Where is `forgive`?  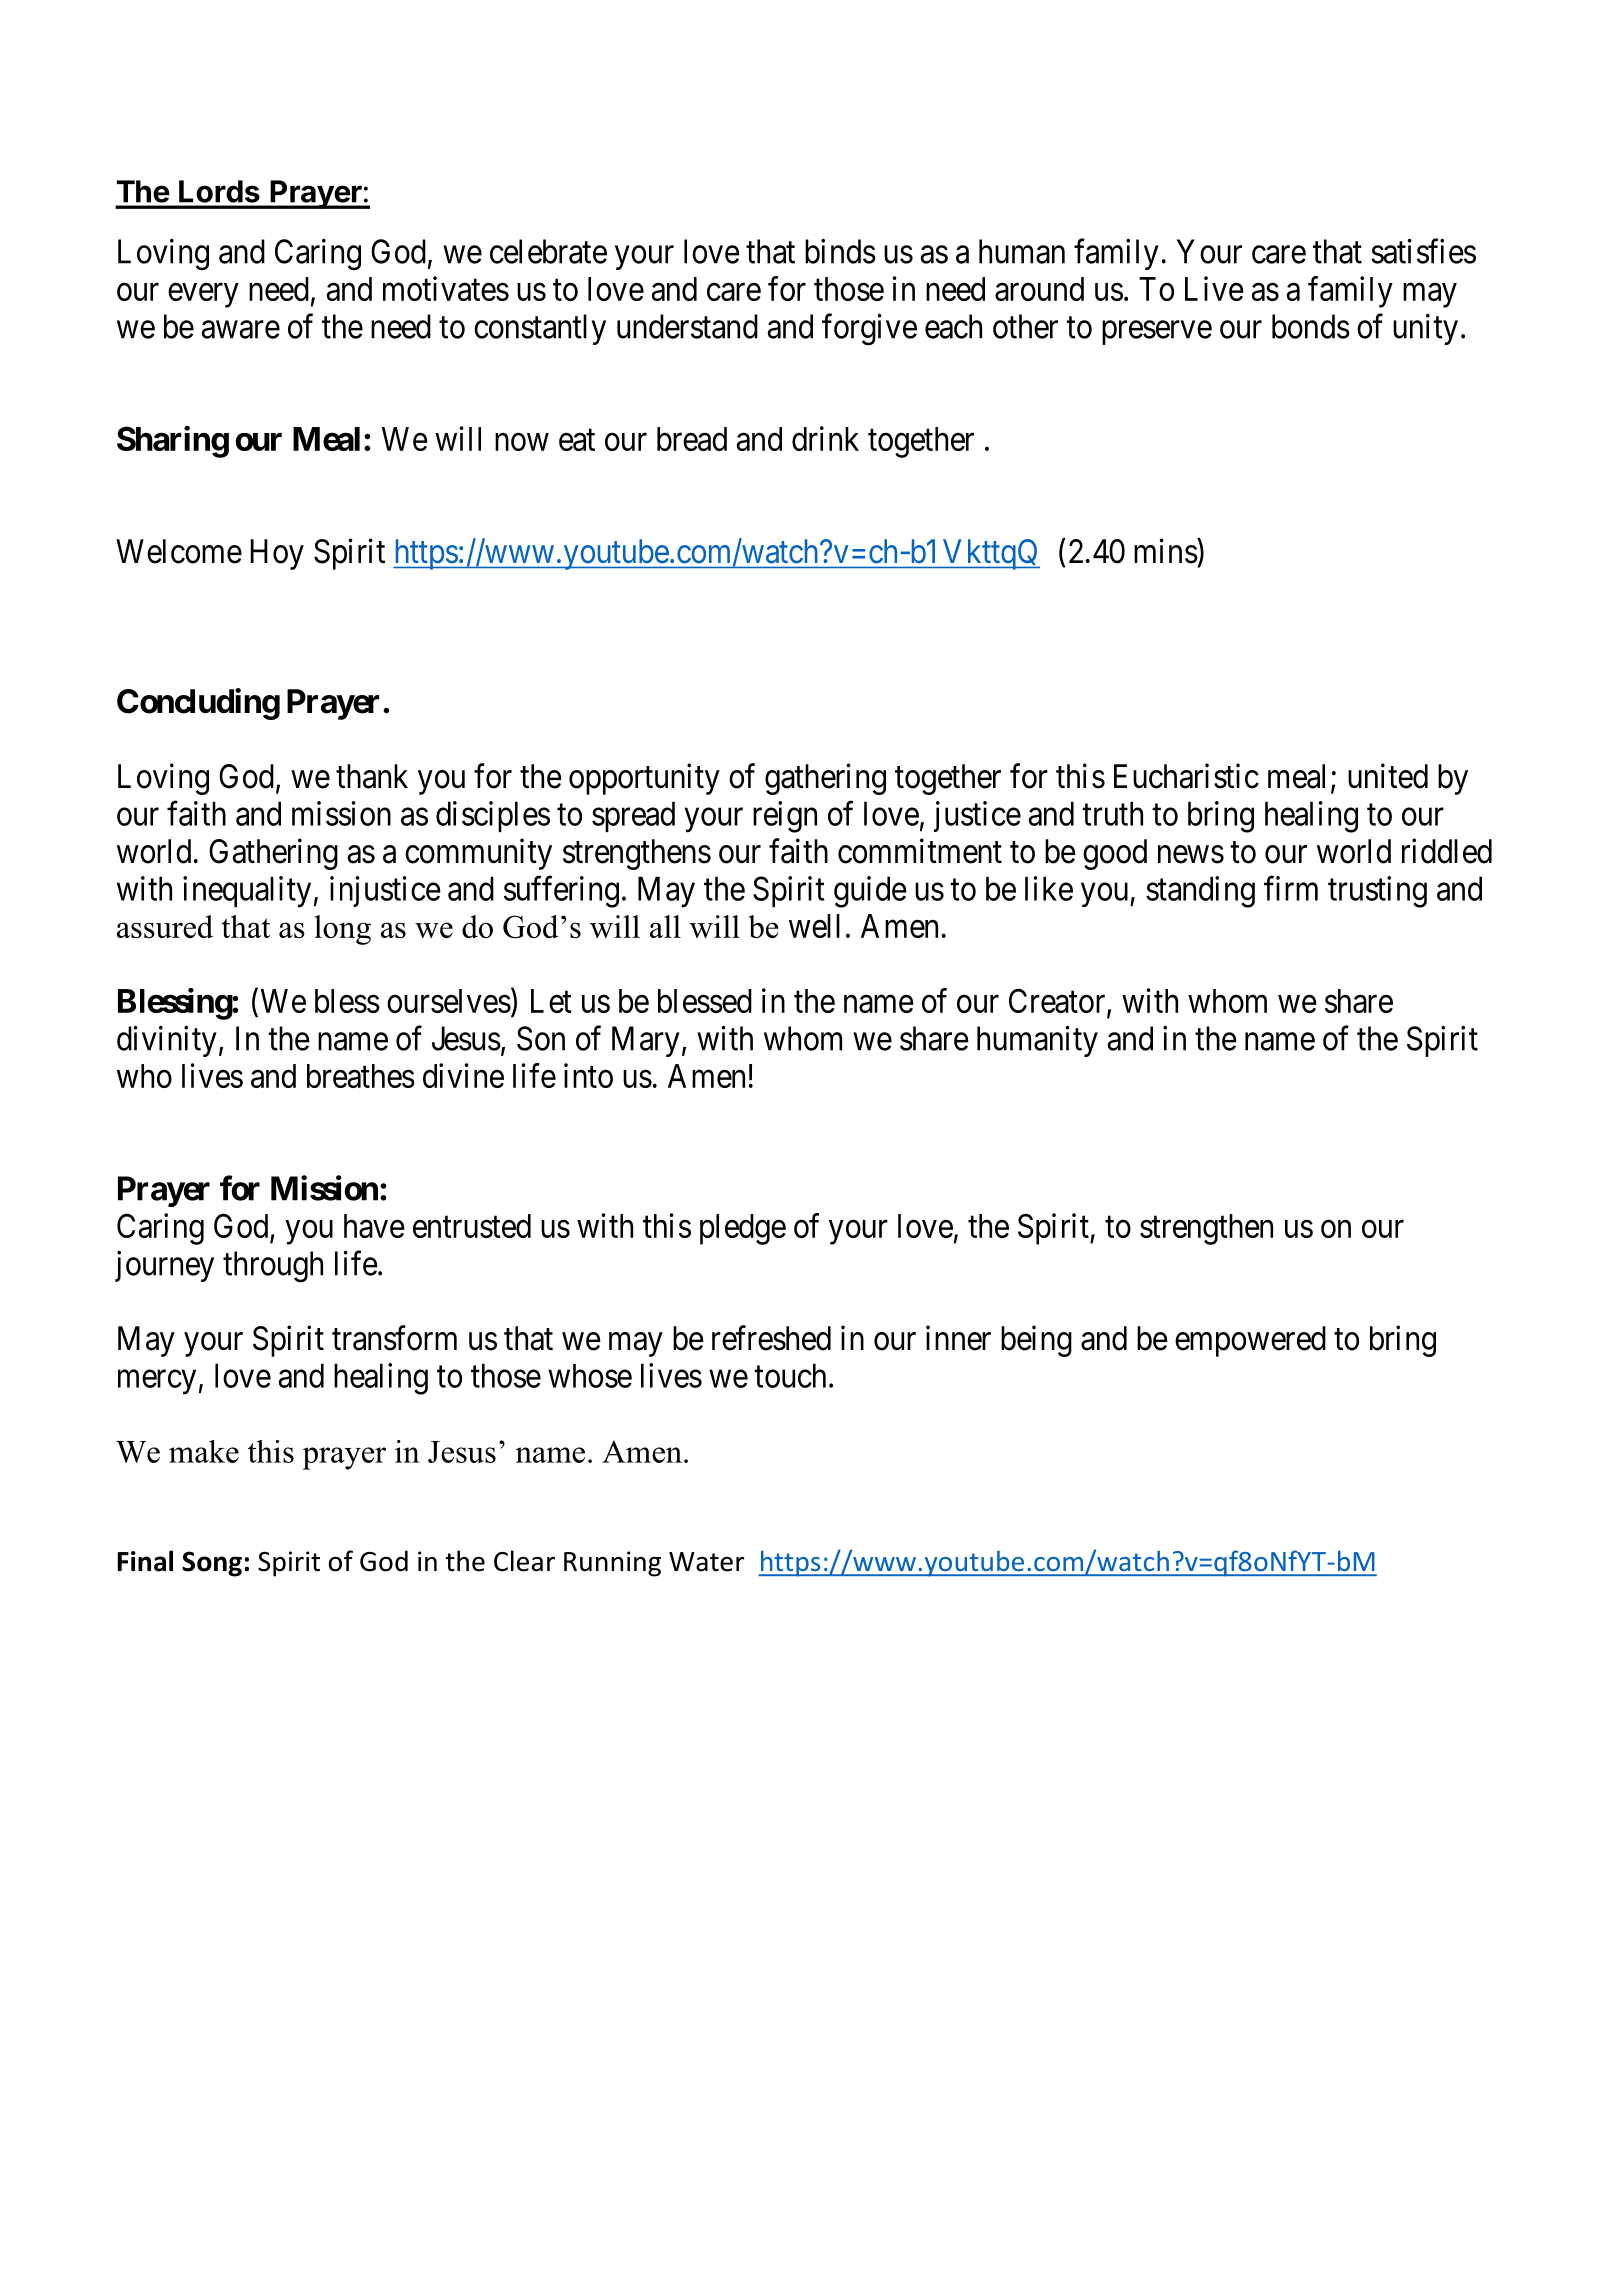 forgive is located at coordinates (869, 330).
